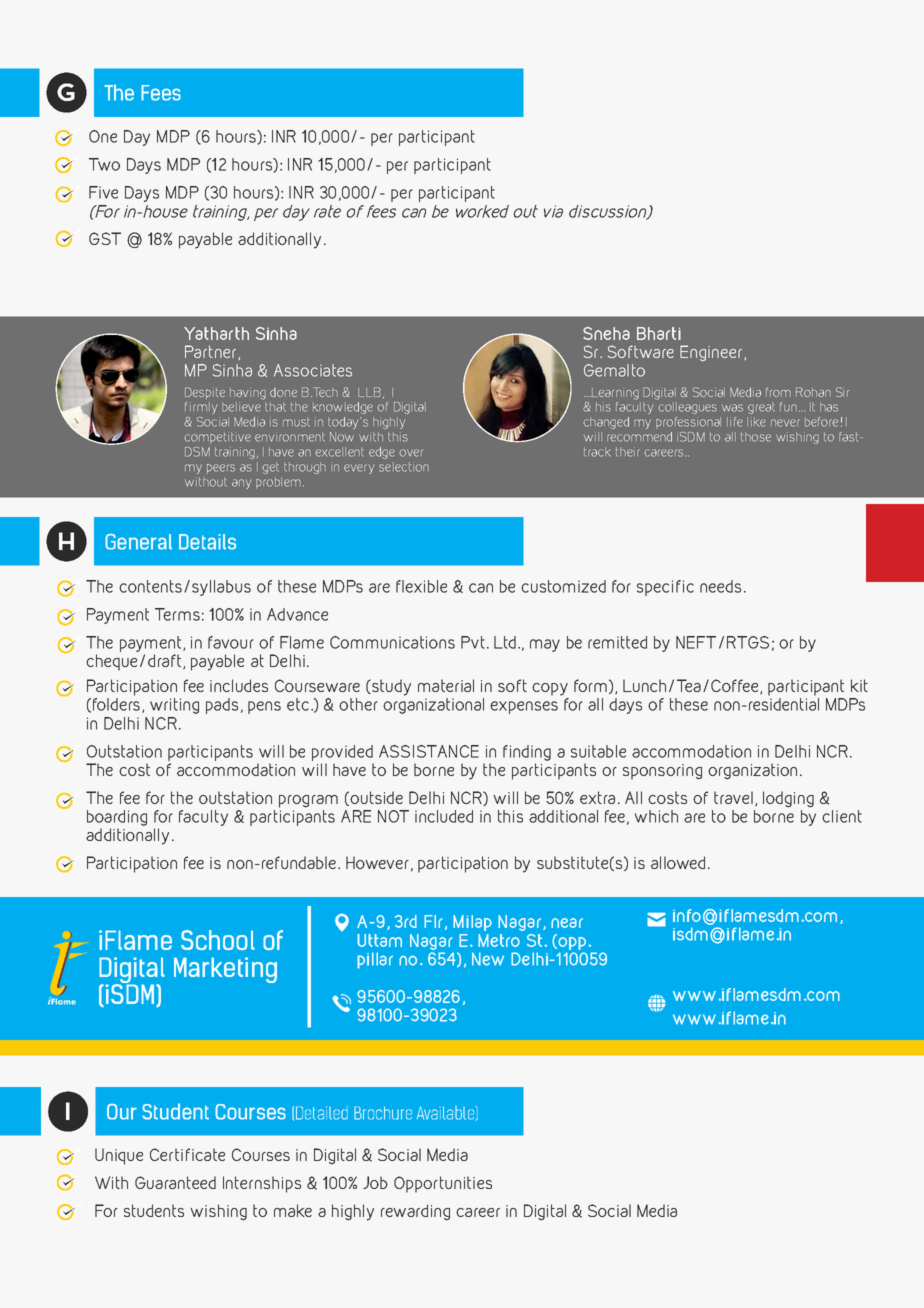 This document has height=1308, width=924. What do you see at coordinates (207, 542) in the document?
I see `Details` at bounding box center [207, 542].
